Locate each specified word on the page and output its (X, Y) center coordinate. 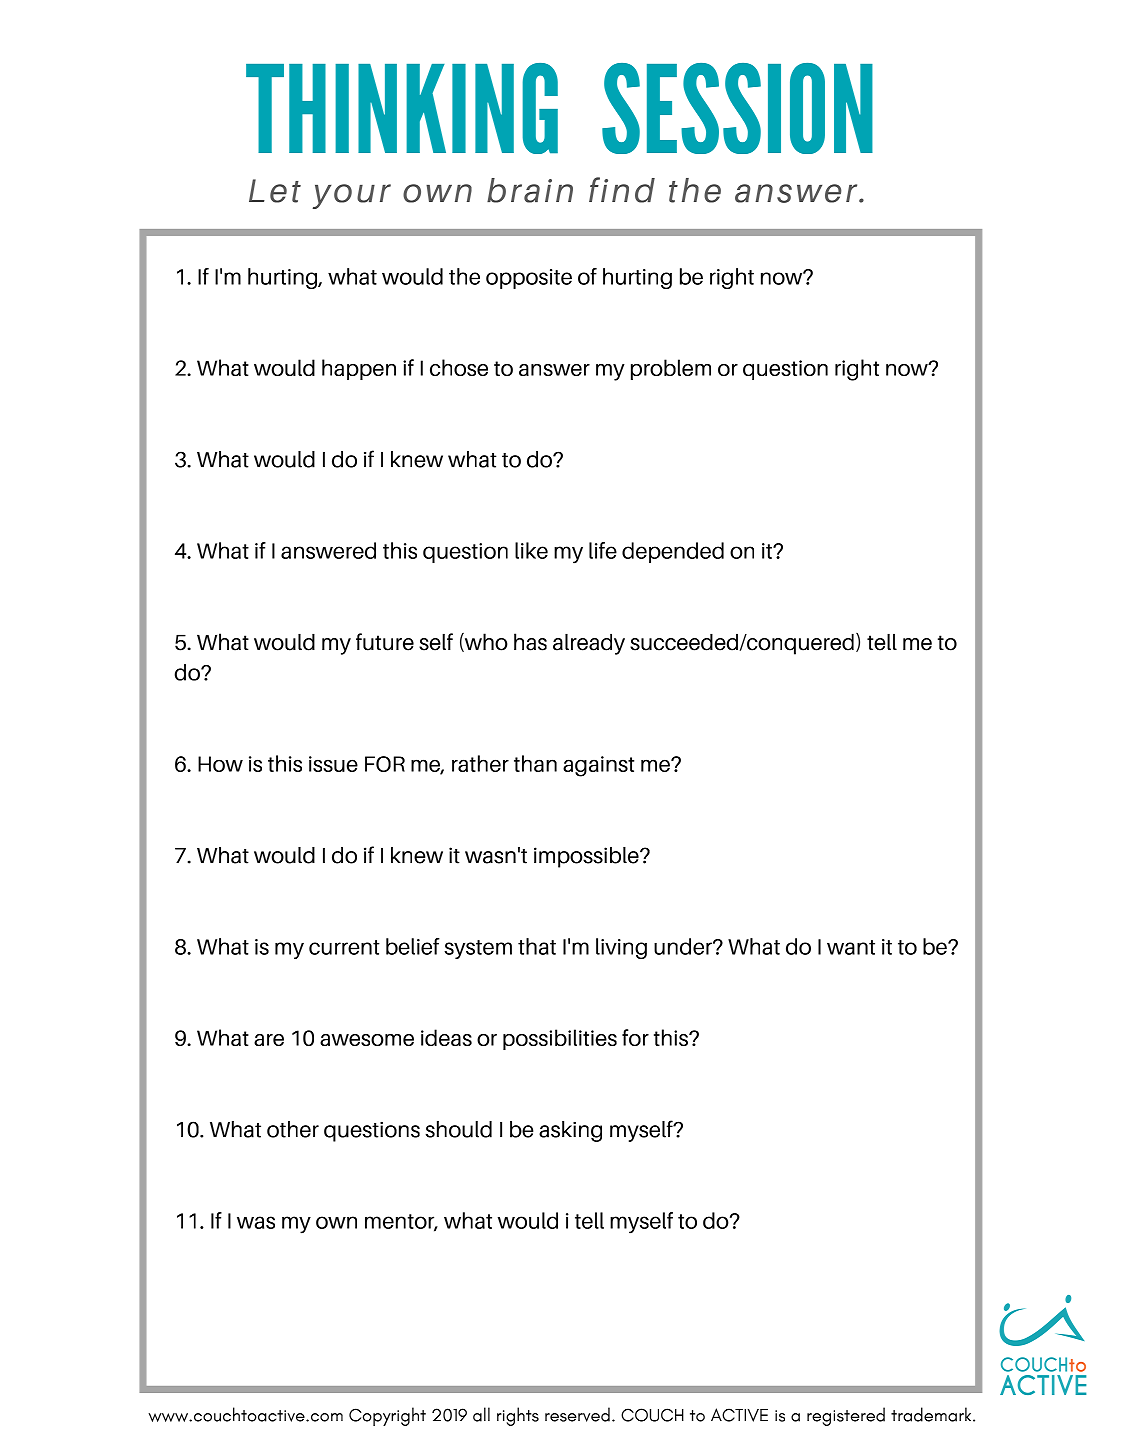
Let (275, 191)
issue (333, 764)
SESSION (737, 108)
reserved (577, 1414)
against (598, 766)
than (535, 763)
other (293, 1129)
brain (530, 190)
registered (846, 1416)
